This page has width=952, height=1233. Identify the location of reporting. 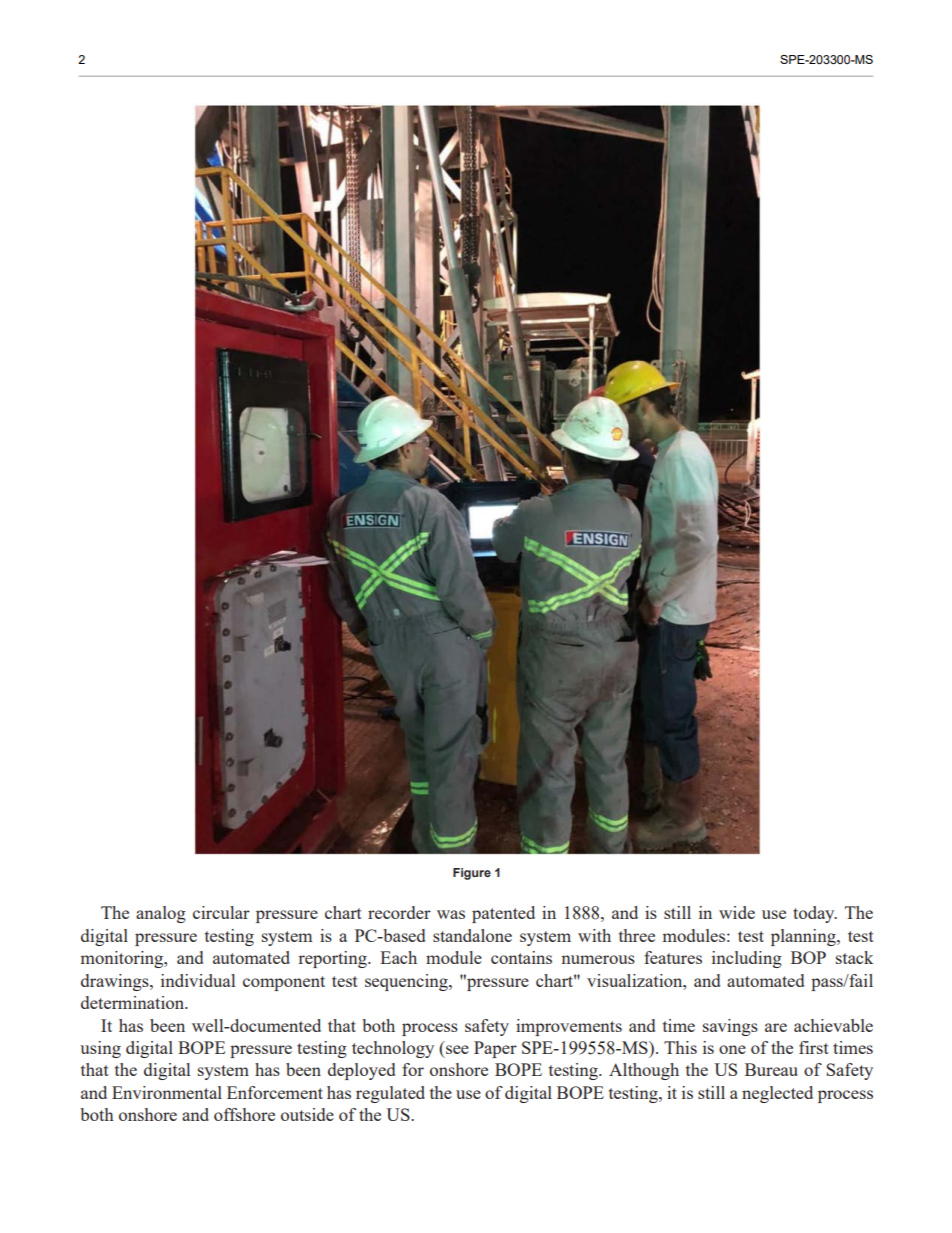
(333, 959).
